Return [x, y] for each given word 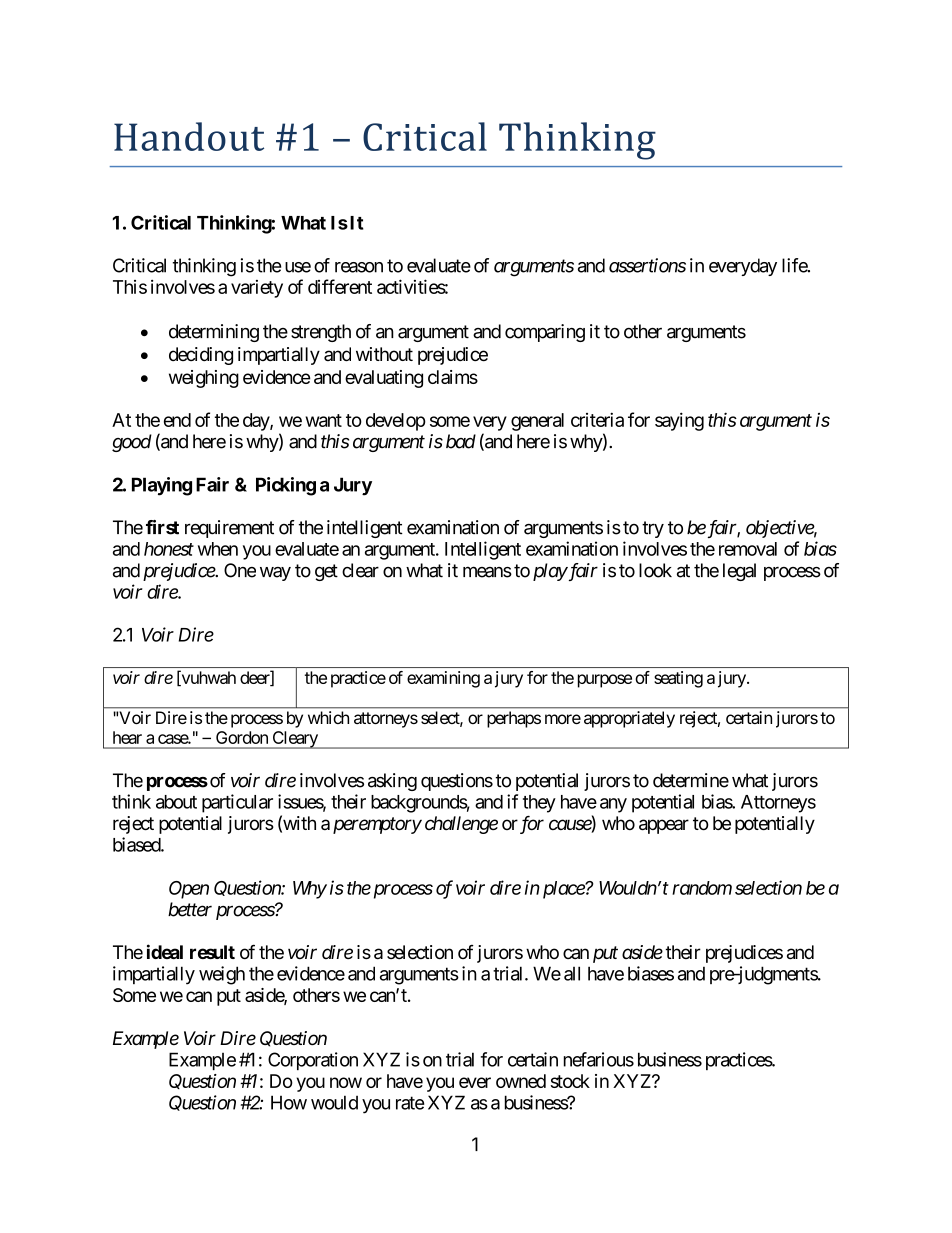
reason [359, 267]
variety [257, 289]
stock [570, 1081]
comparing [545, 333]
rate [410, 1103]
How [289, 1102]
